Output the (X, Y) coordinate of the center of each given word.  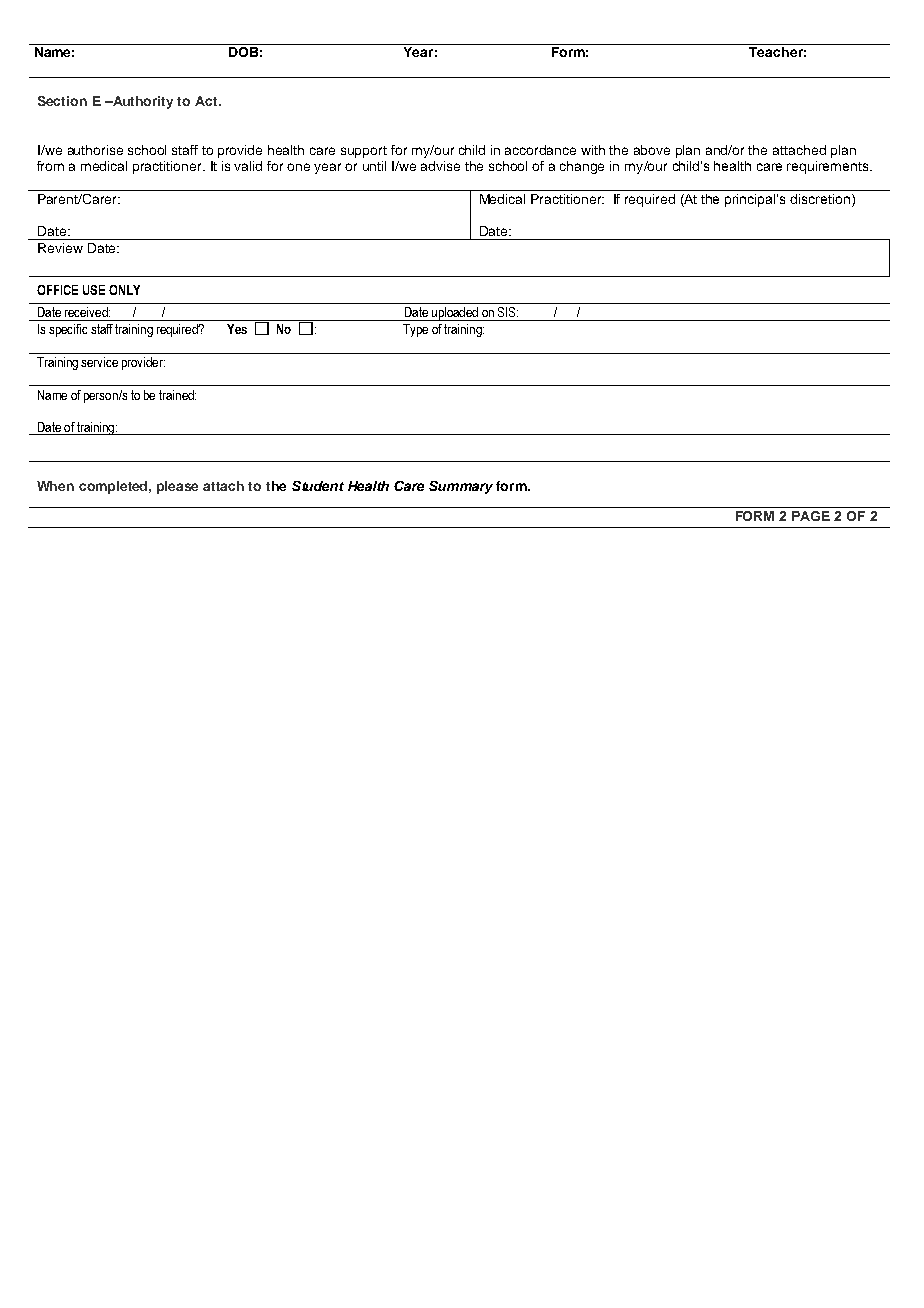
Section (62, 101)
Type (415, 330)
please (177, 487)
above (652, 150)
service (99, 362)
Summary (461, 487)
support (364, 152)
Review (60, 248)
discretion (820, 199)
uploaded (455, 314)
